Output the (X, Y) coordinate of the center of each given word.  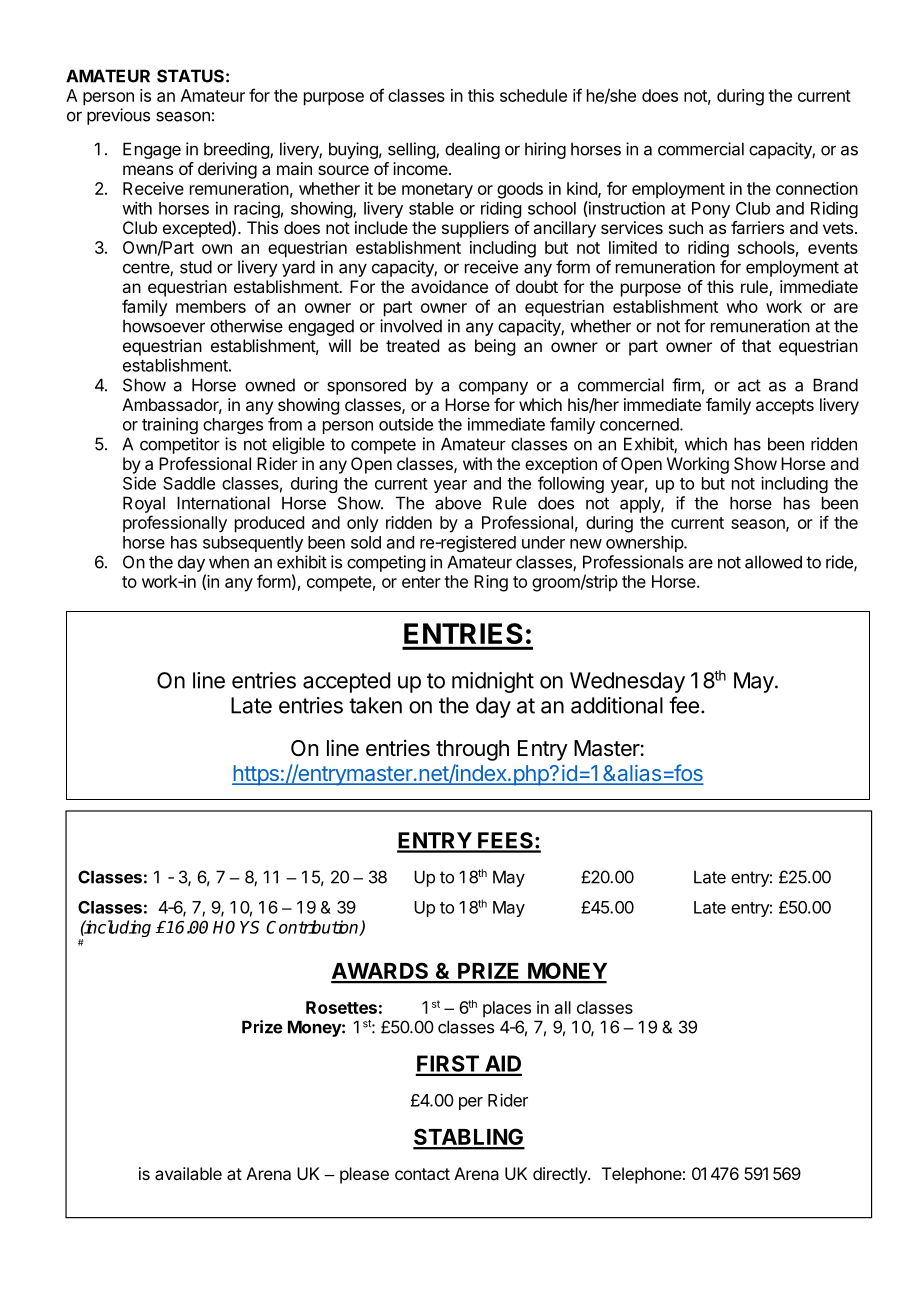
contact (422, 1174)
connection (817, 188)
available (188, 1173)
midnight (493, 682)
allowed (773, 562)
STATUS (190, 76)
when (229, 562)
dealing (472, 150)
